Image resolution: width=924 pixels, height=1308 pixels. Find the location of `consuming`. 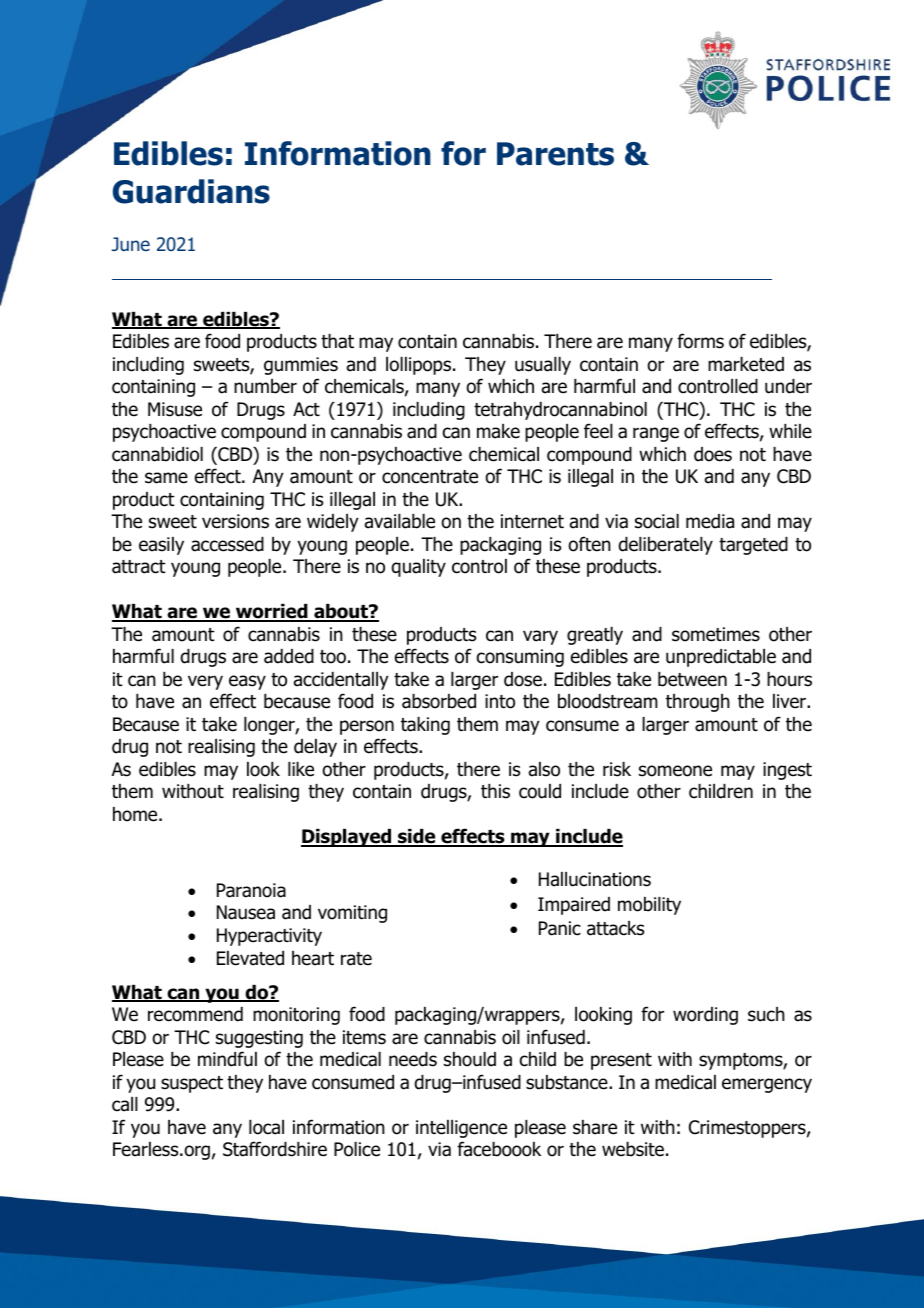

consuming is located at coordinates (520, 658).
